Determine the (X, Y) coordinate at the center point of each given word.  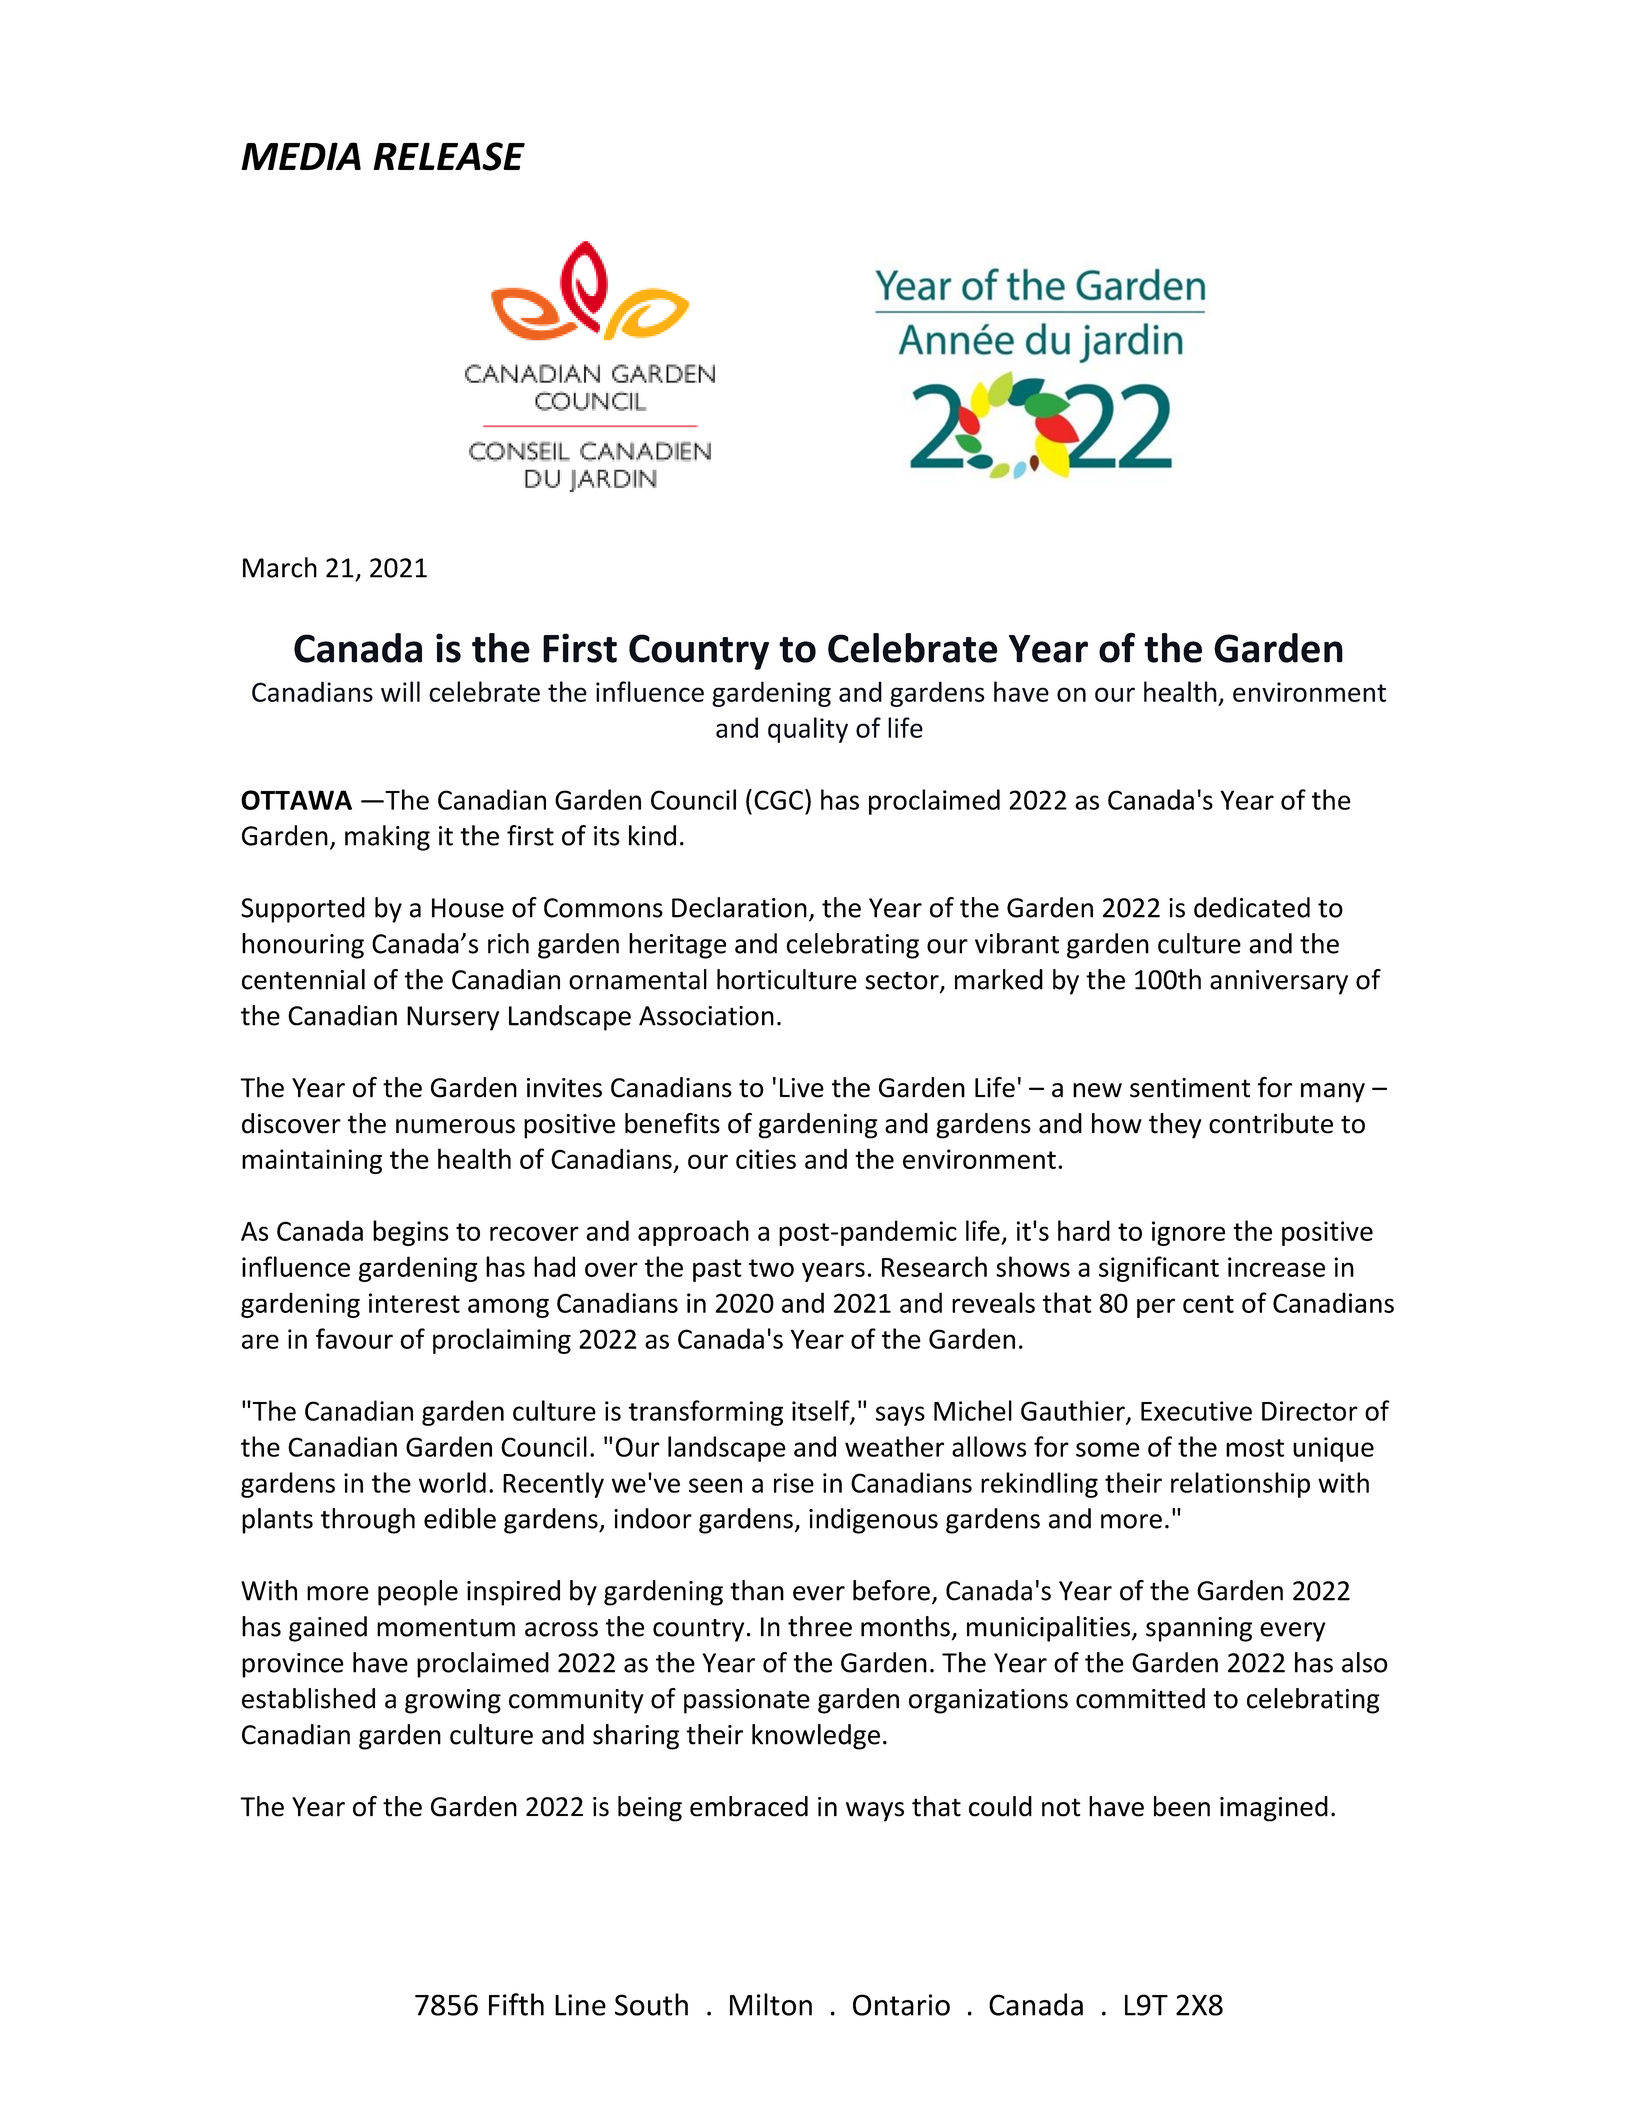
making (387, 838)
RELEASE (449, 156)
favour (354, 1338)
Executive (1196, 1411)
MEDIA (301, 156)
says (900, 1416)
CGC (778, 800)
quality (808, 730)
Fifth (516, 2004)
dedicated (1252, 907)
